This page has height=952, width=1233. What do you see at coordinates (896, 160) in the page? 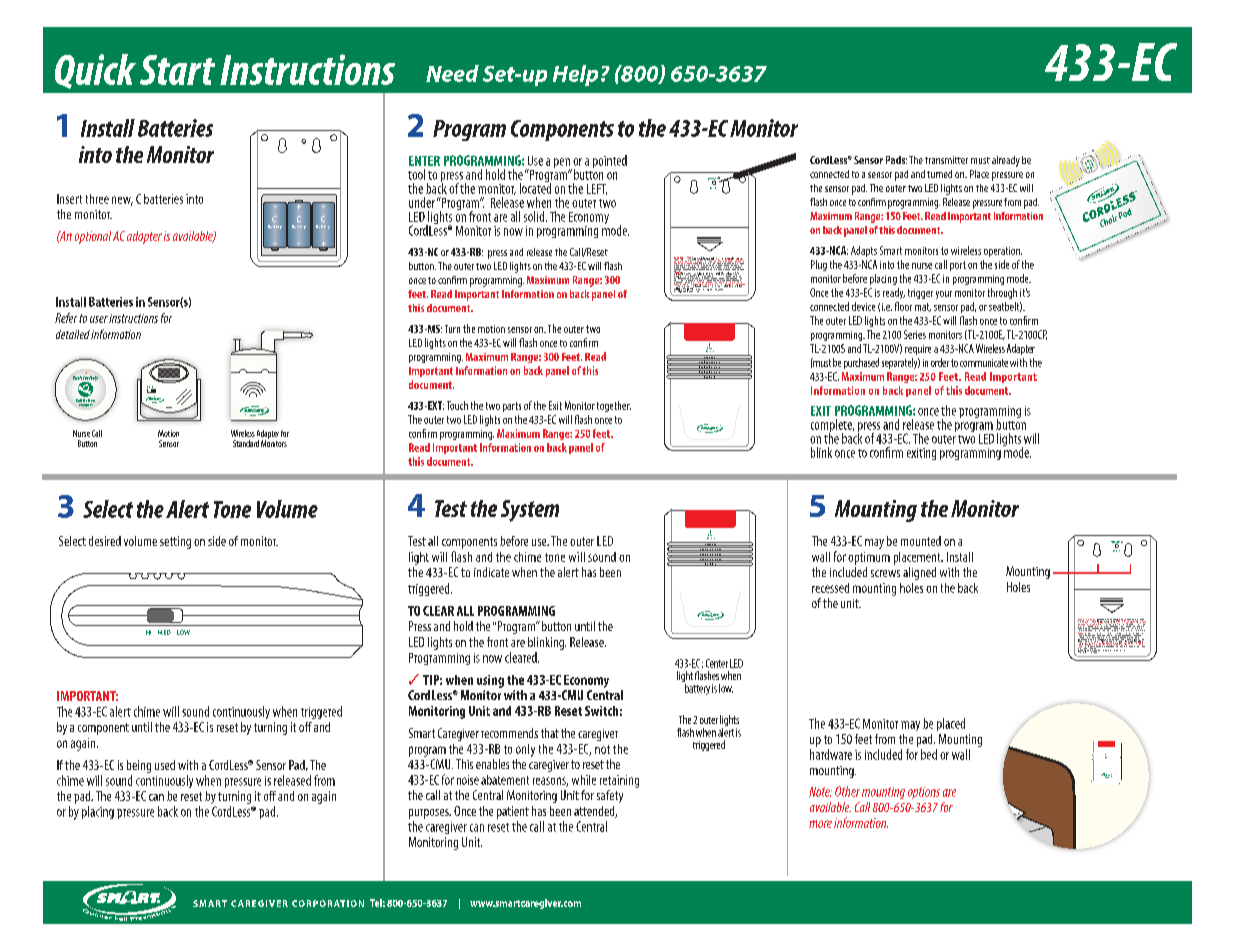
I see `Pads` at bounding box center [896, 160].
